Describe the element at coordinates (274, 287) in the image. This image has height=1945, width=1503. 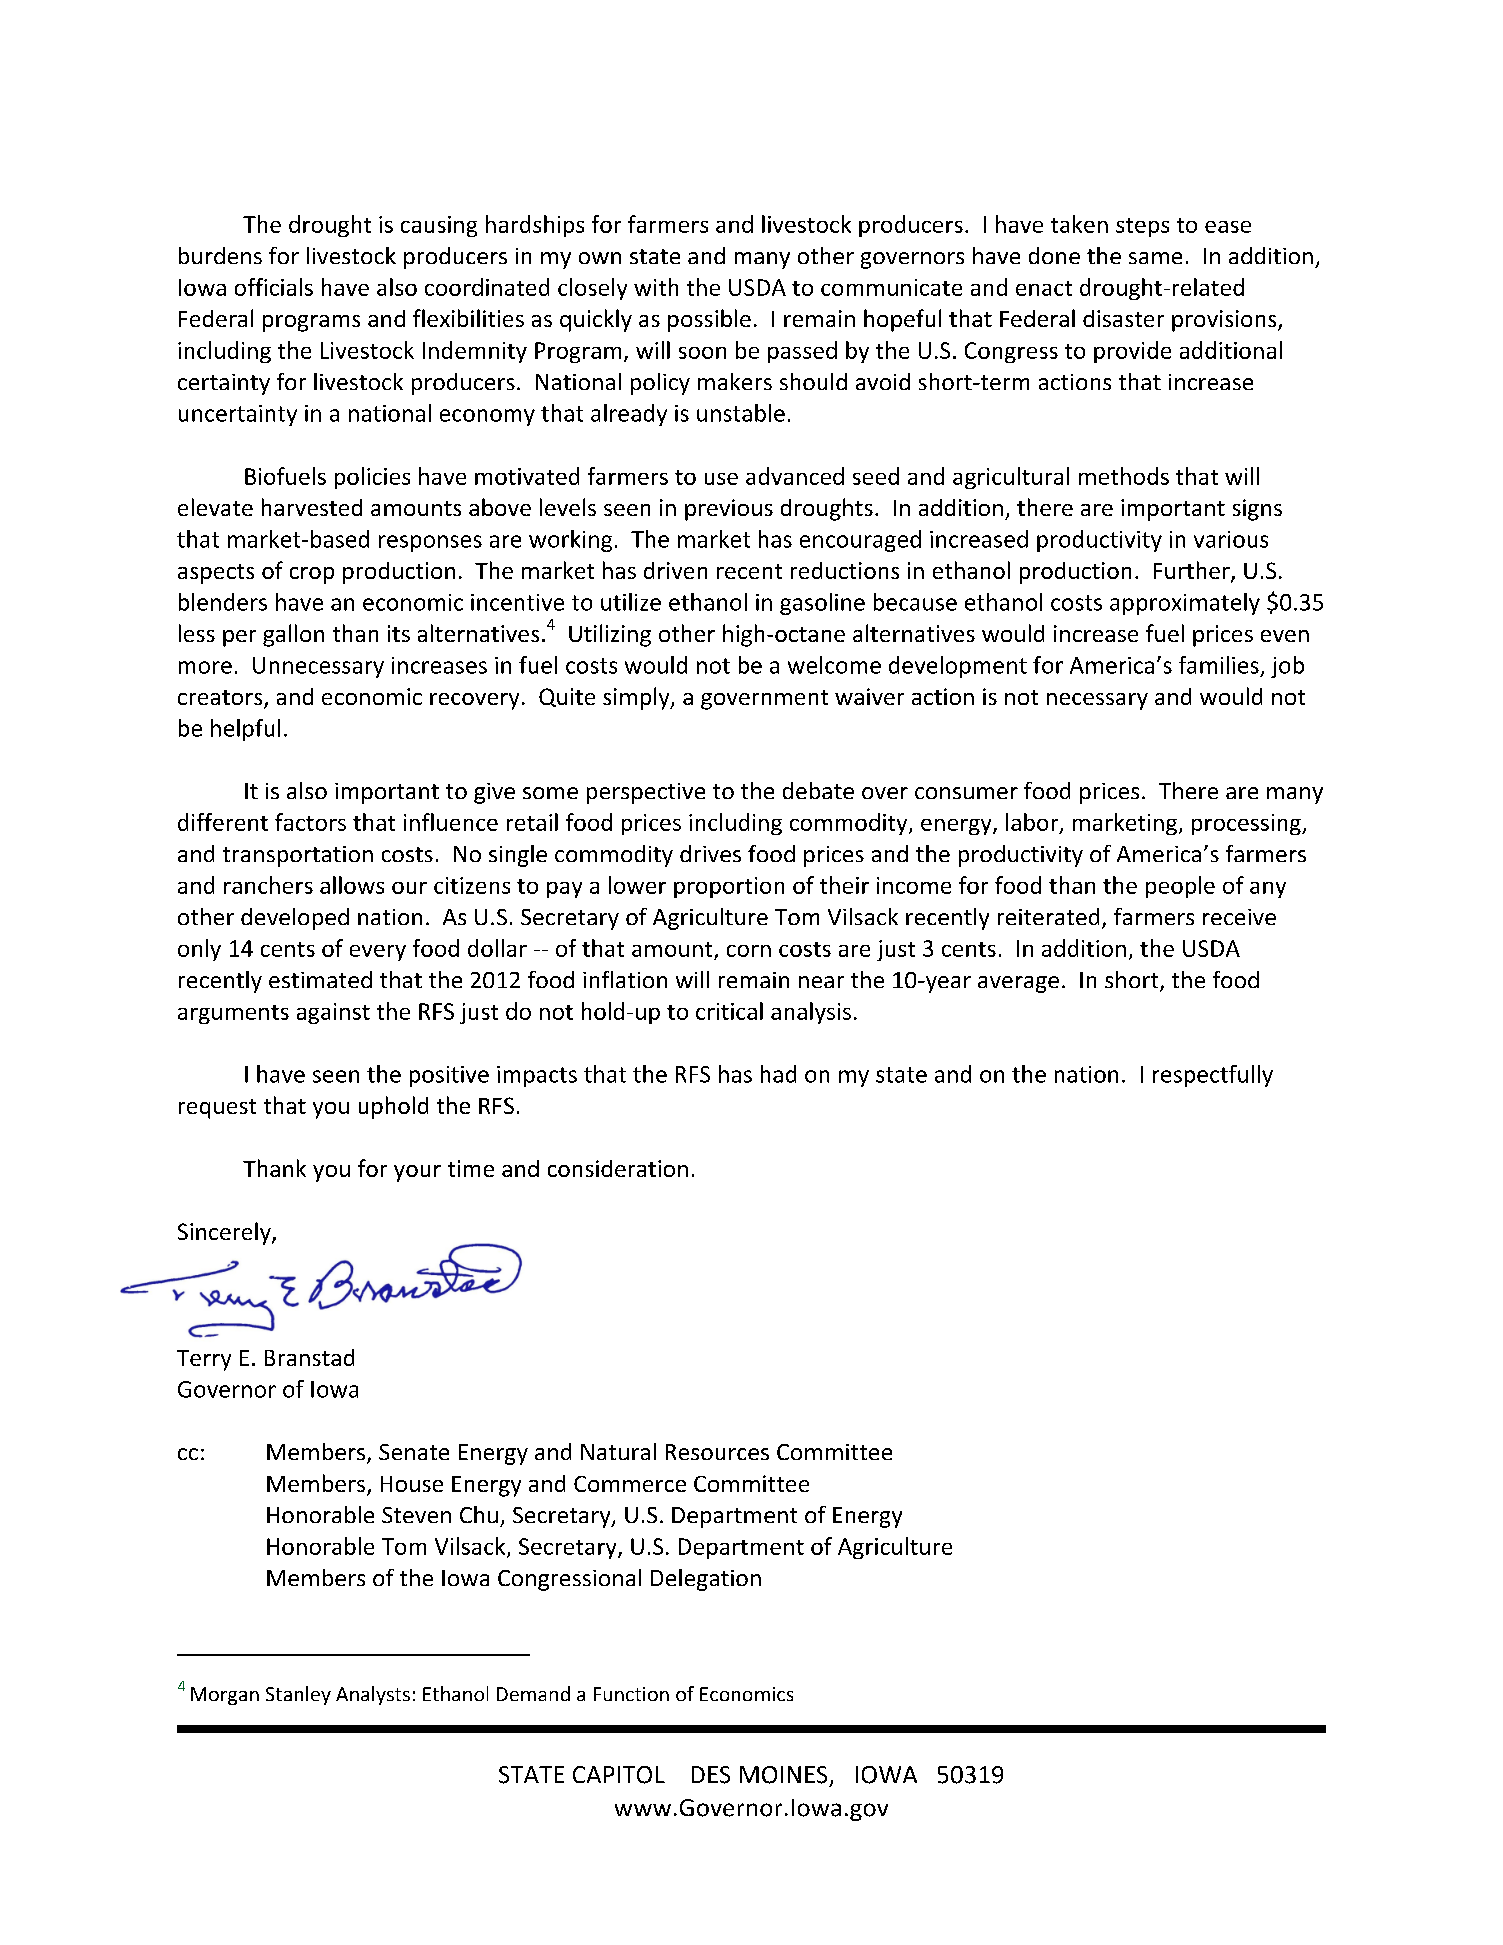
I see `officials` at that location.
